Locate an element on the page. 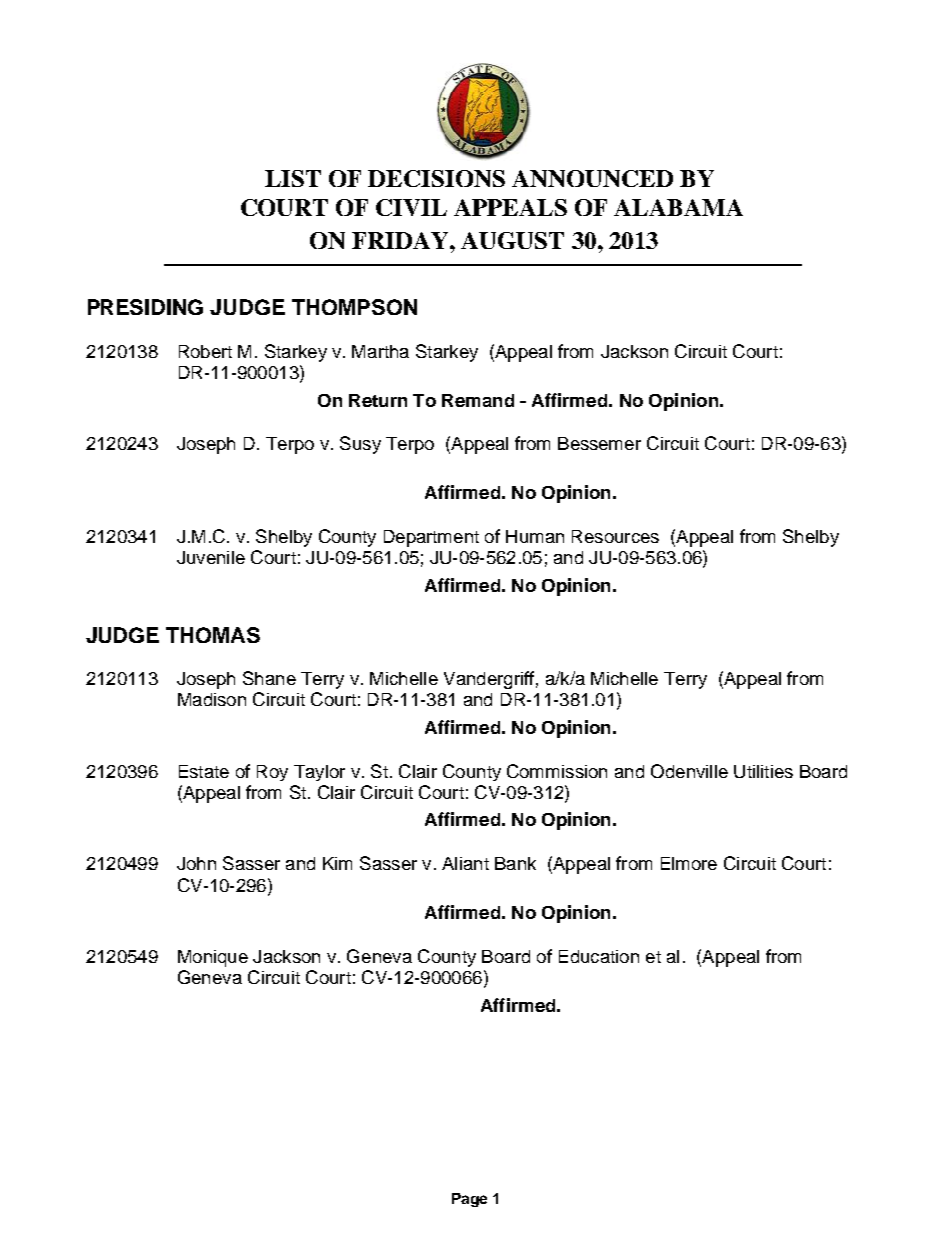 Image resolution: width=952 pixels, height=1233 pixels. Juvenile is located at coordinates (211, 557).
